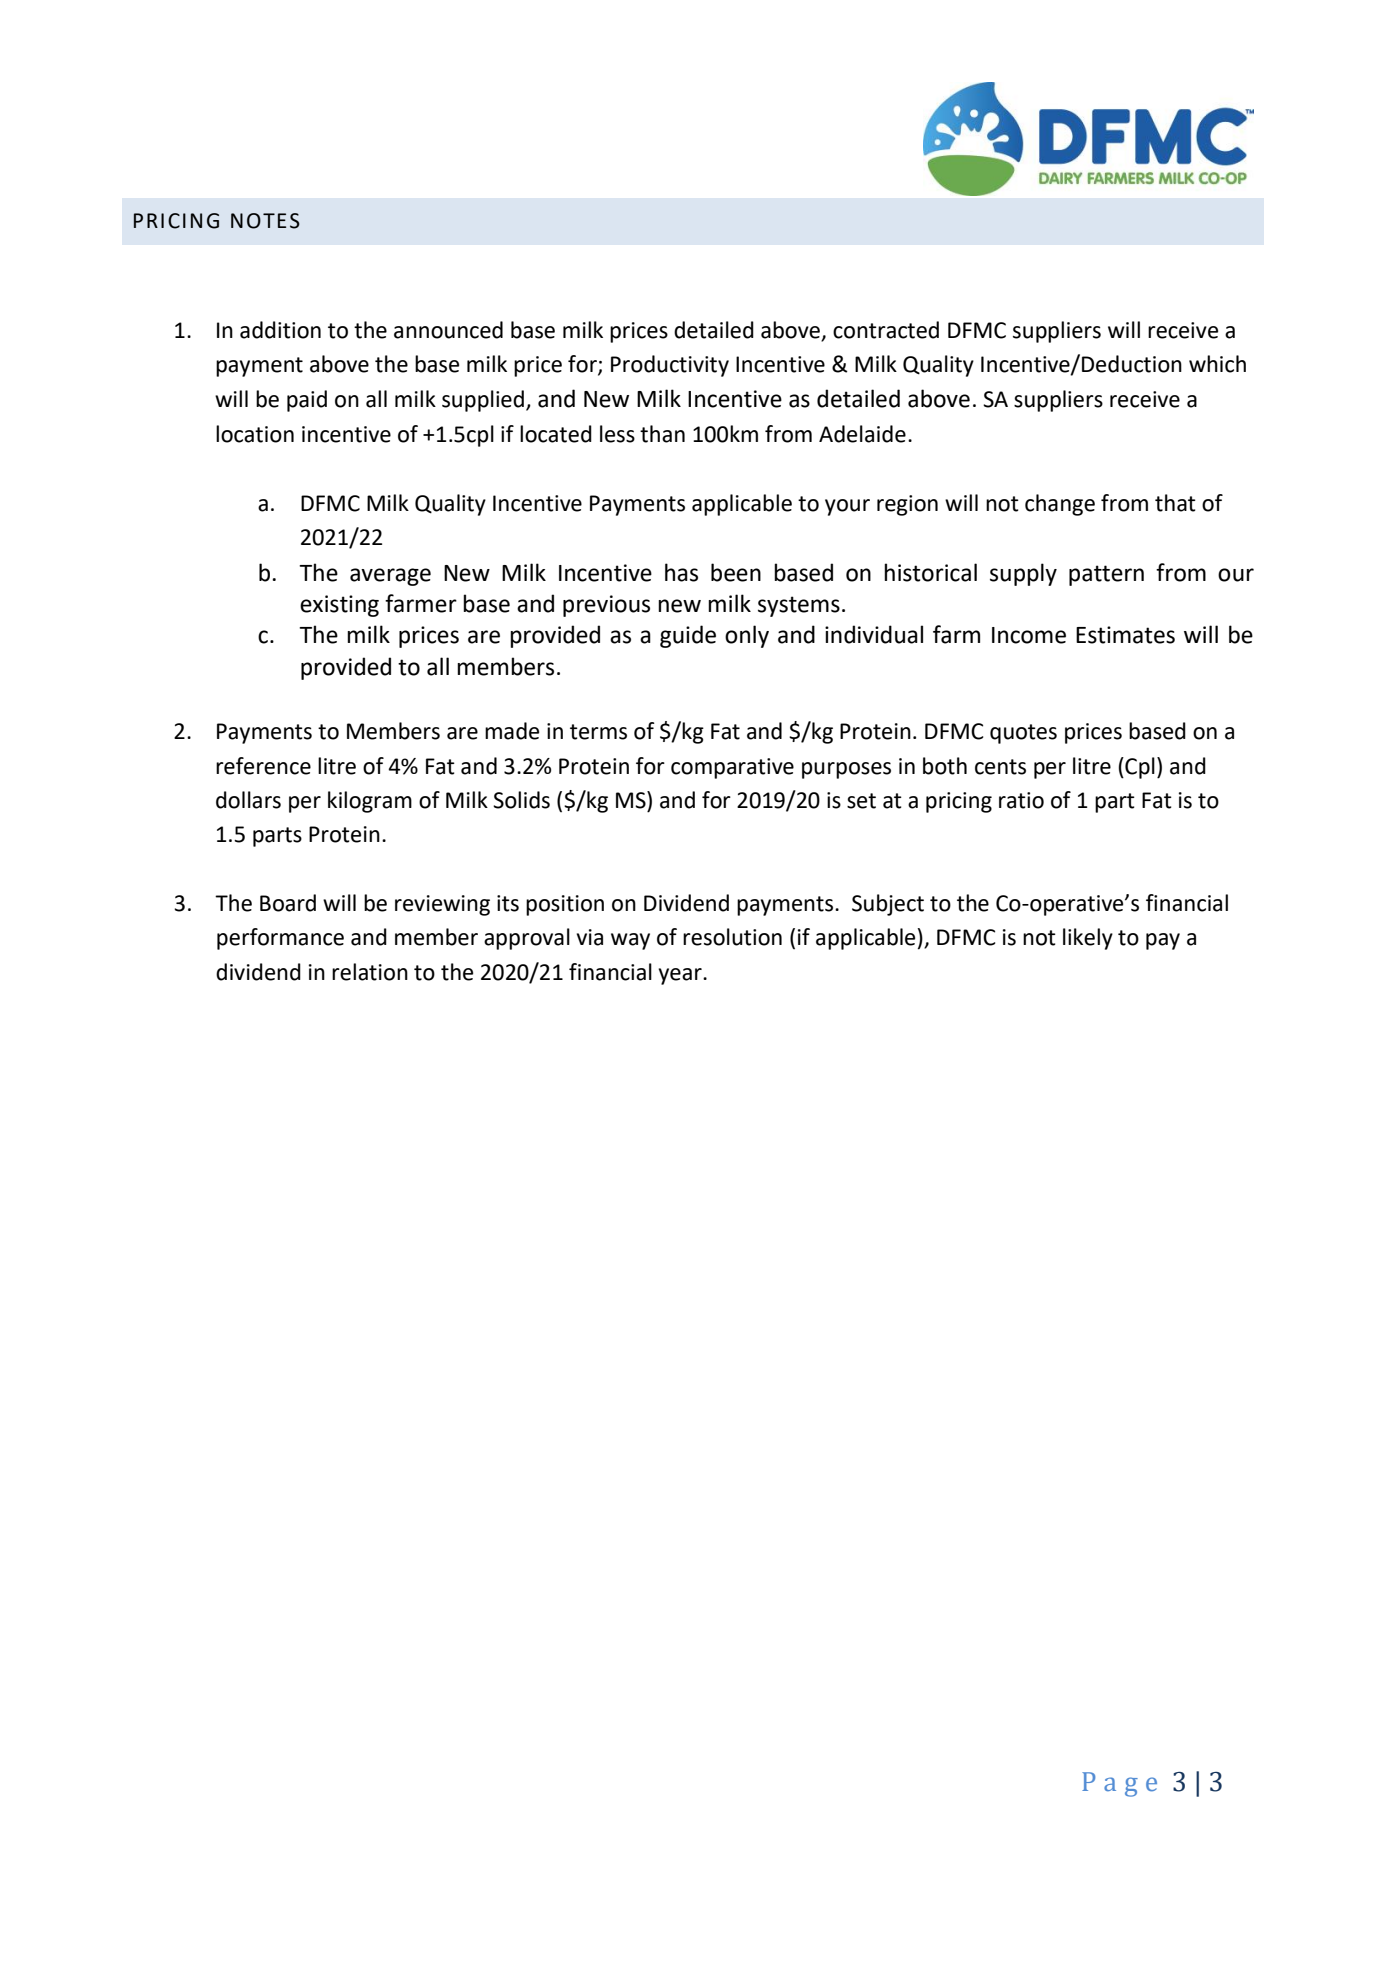 The height and width of the page is (1962, 1386). What do you see at coordinates (1217, 364) in the page?
I see `which` at bounding box center [1217, 364].
